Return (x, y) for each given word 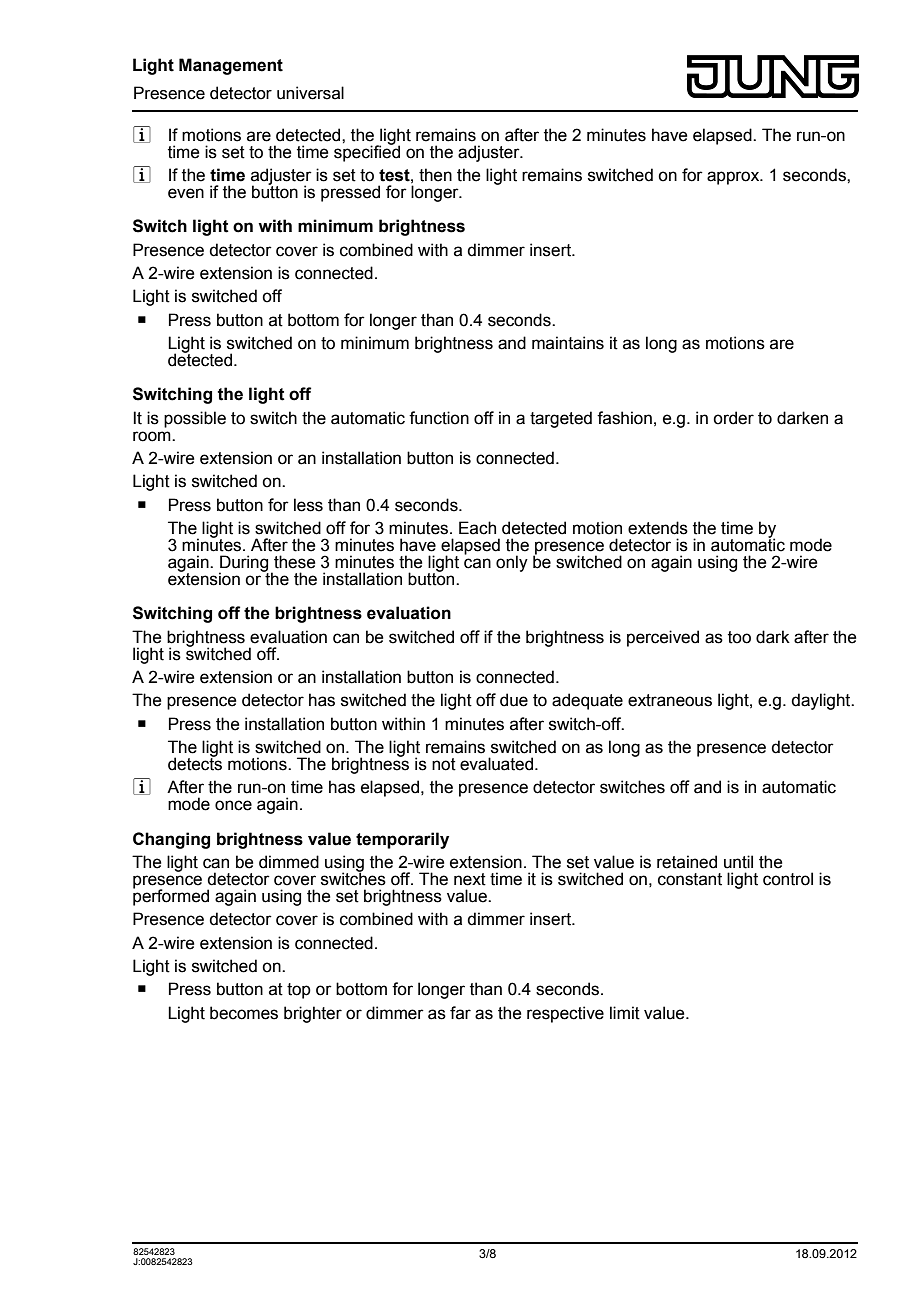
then (435, 175)
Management (231, 66)
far (460, 1013)
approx (734, 178)
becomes (244, 1013)
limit (625, 1013)
